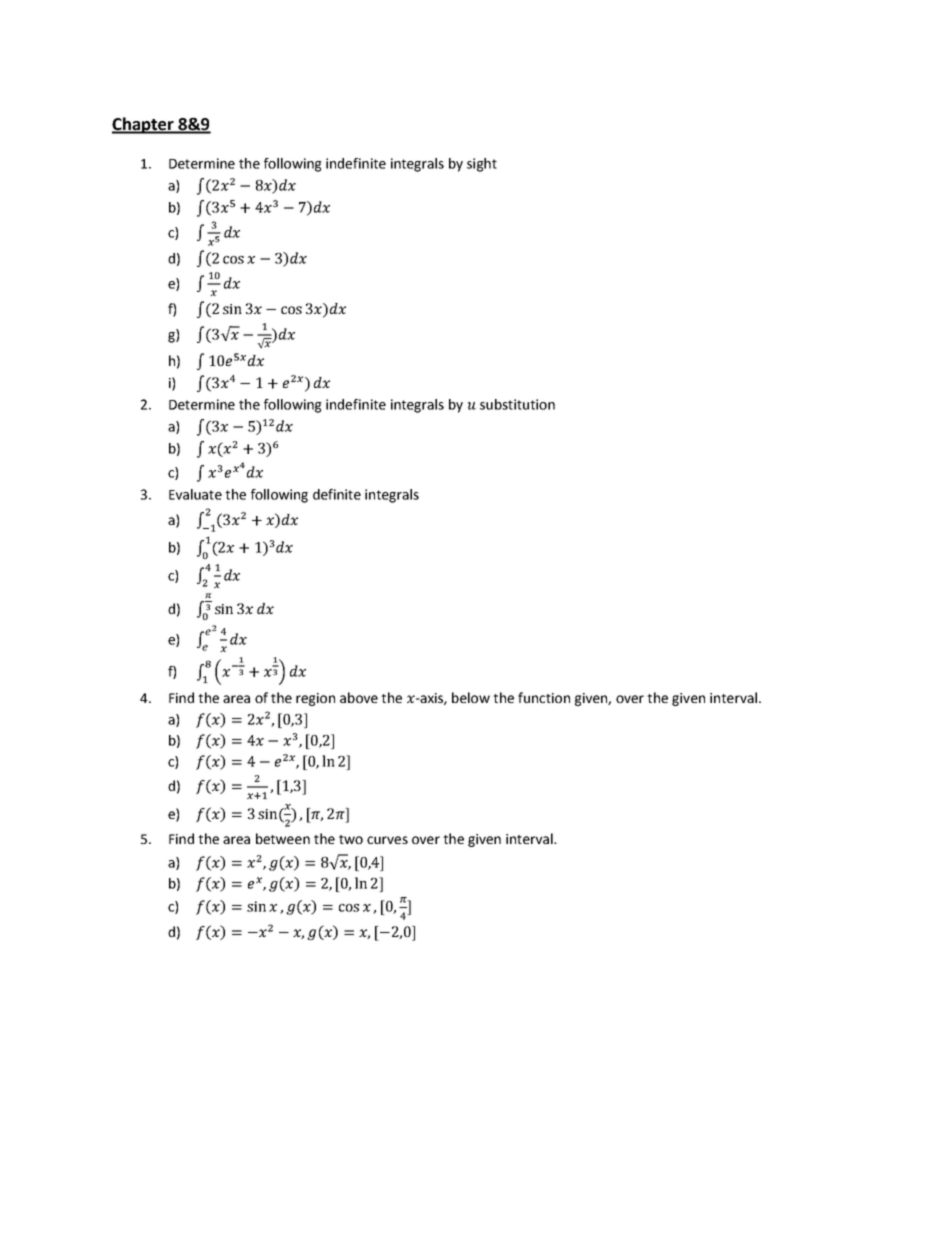  I want to click on above, so click(359, 697).
